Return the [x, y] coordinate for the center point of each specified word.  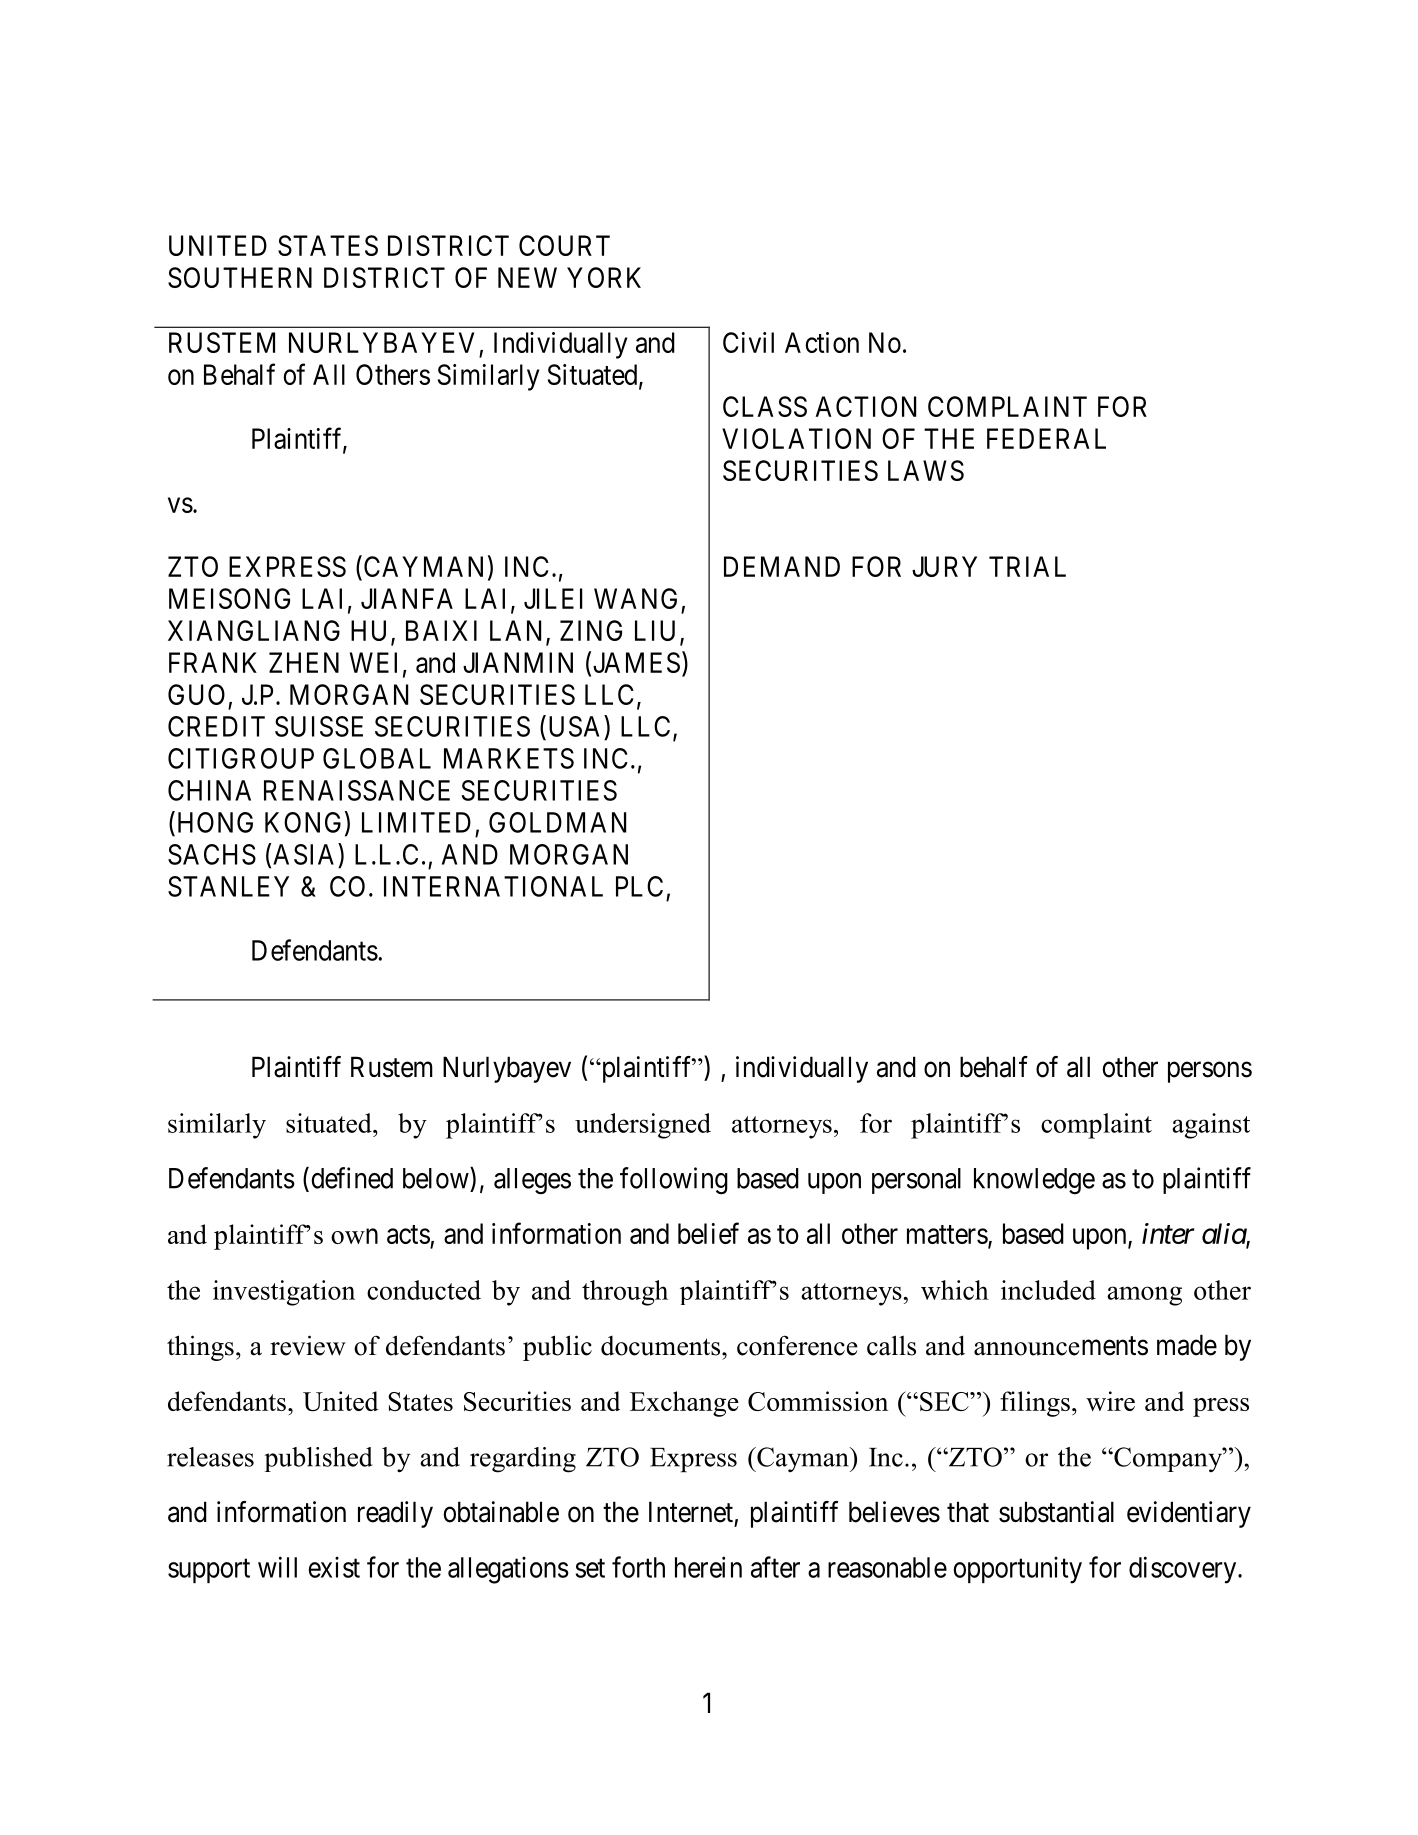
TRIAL [1027, 566]
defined [352, 1178]
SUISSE [319, 726]
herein [708, 1567]
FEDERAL [1046, 438]
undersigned [643, 1126]
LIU [658, 632]
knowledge [1034, 1181]
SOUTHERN [240, 277]
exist [334, 1567]
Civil [748, 342]
